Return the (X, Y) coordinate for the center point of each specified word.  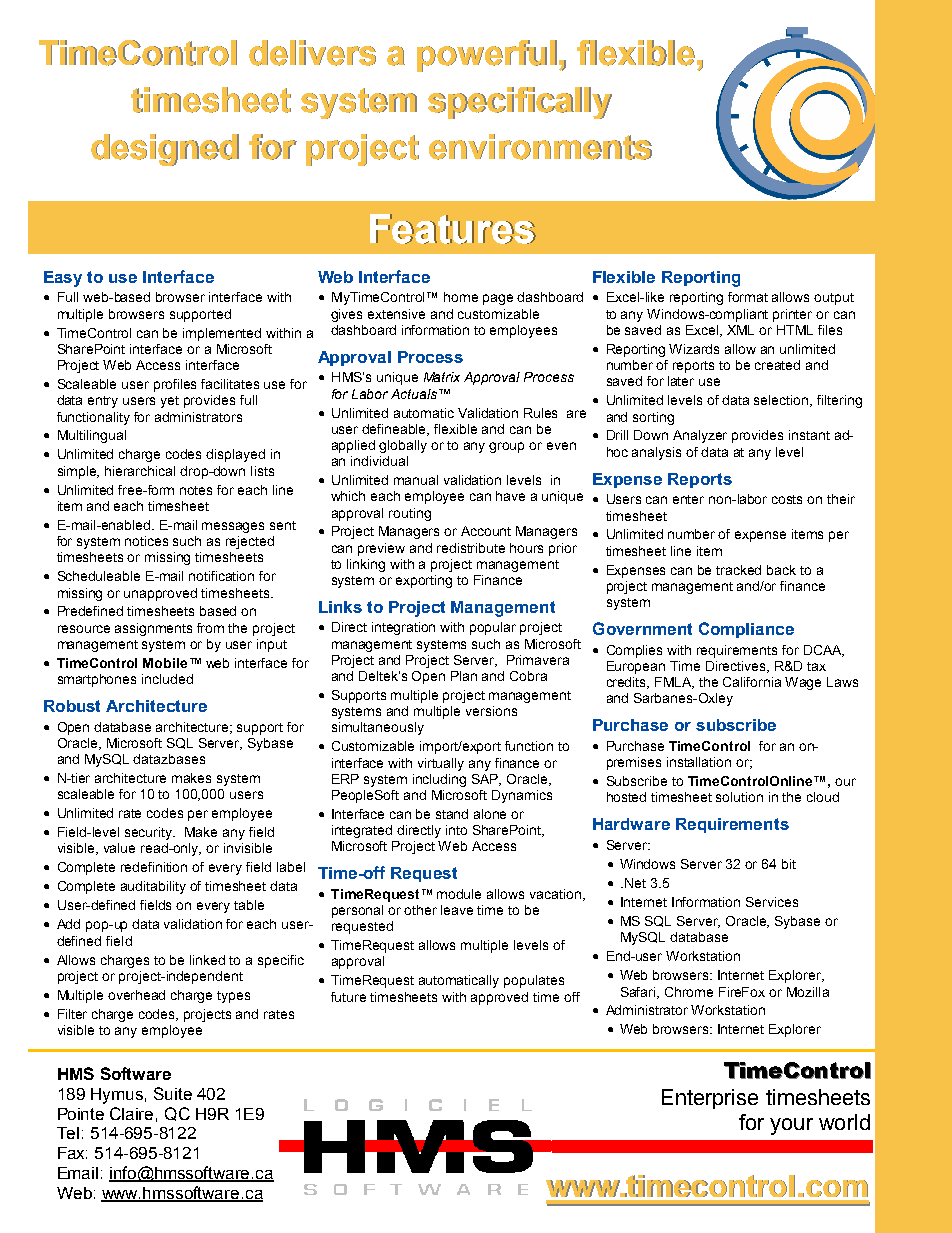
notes (196, 490)
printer (792, 315)
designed (165, 150)
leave (457, 910)
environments (540, 147)
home (461, 297)
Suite (173, 1093)
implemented (222, 334)
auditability (153, 887)
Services (772, 902)
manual (416, 480)
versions (491, 711)
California (752, 682)
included (167, 679)
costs (787, 499)
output (834, 299)
